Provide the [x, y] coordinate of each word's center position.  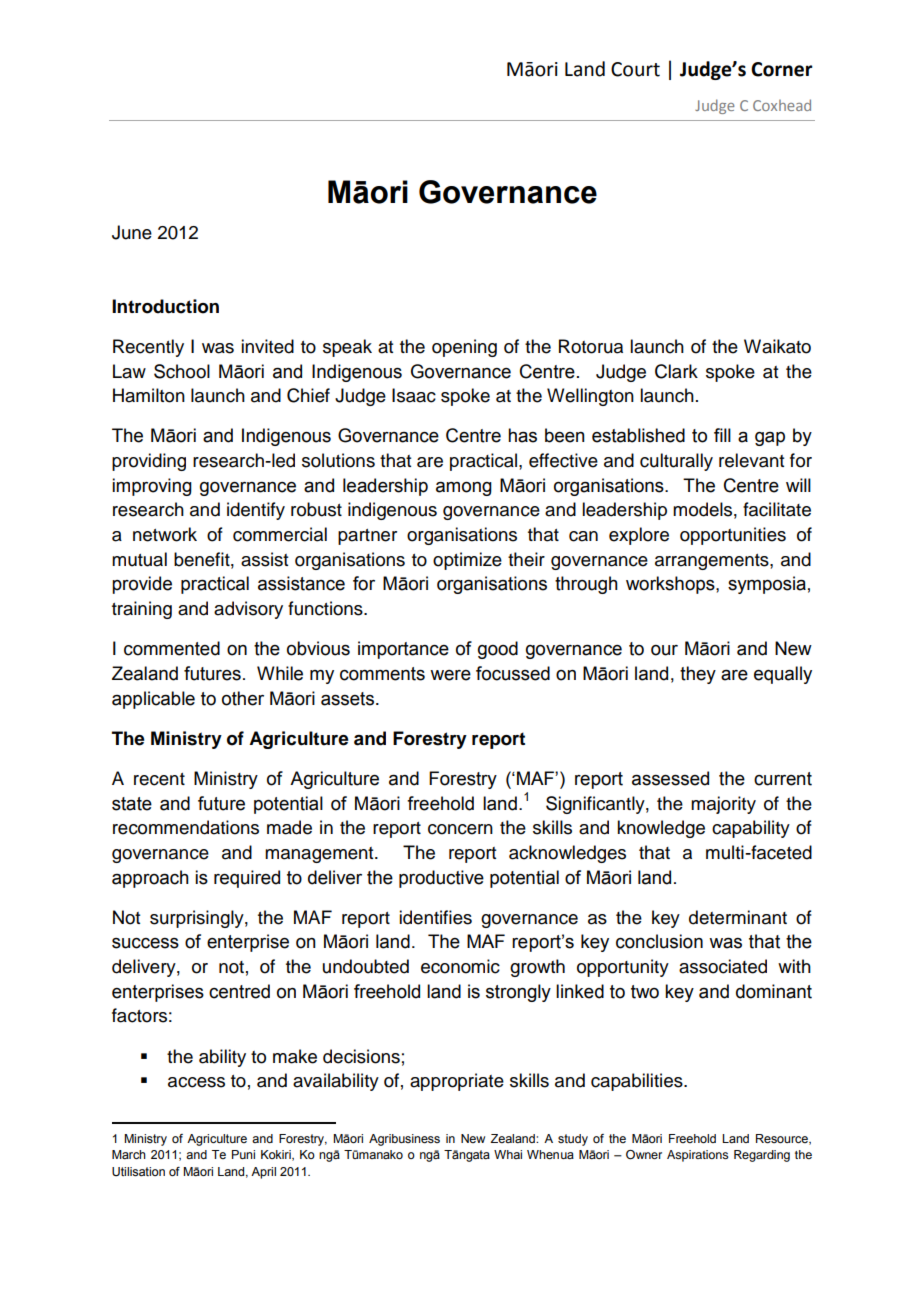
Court [635, 69]
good [498, 650]
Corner [782, 69]
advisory [248, 610]
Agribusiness [404, 1140]
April [263, 1173]
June [132, 232]
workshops [671, 585]
